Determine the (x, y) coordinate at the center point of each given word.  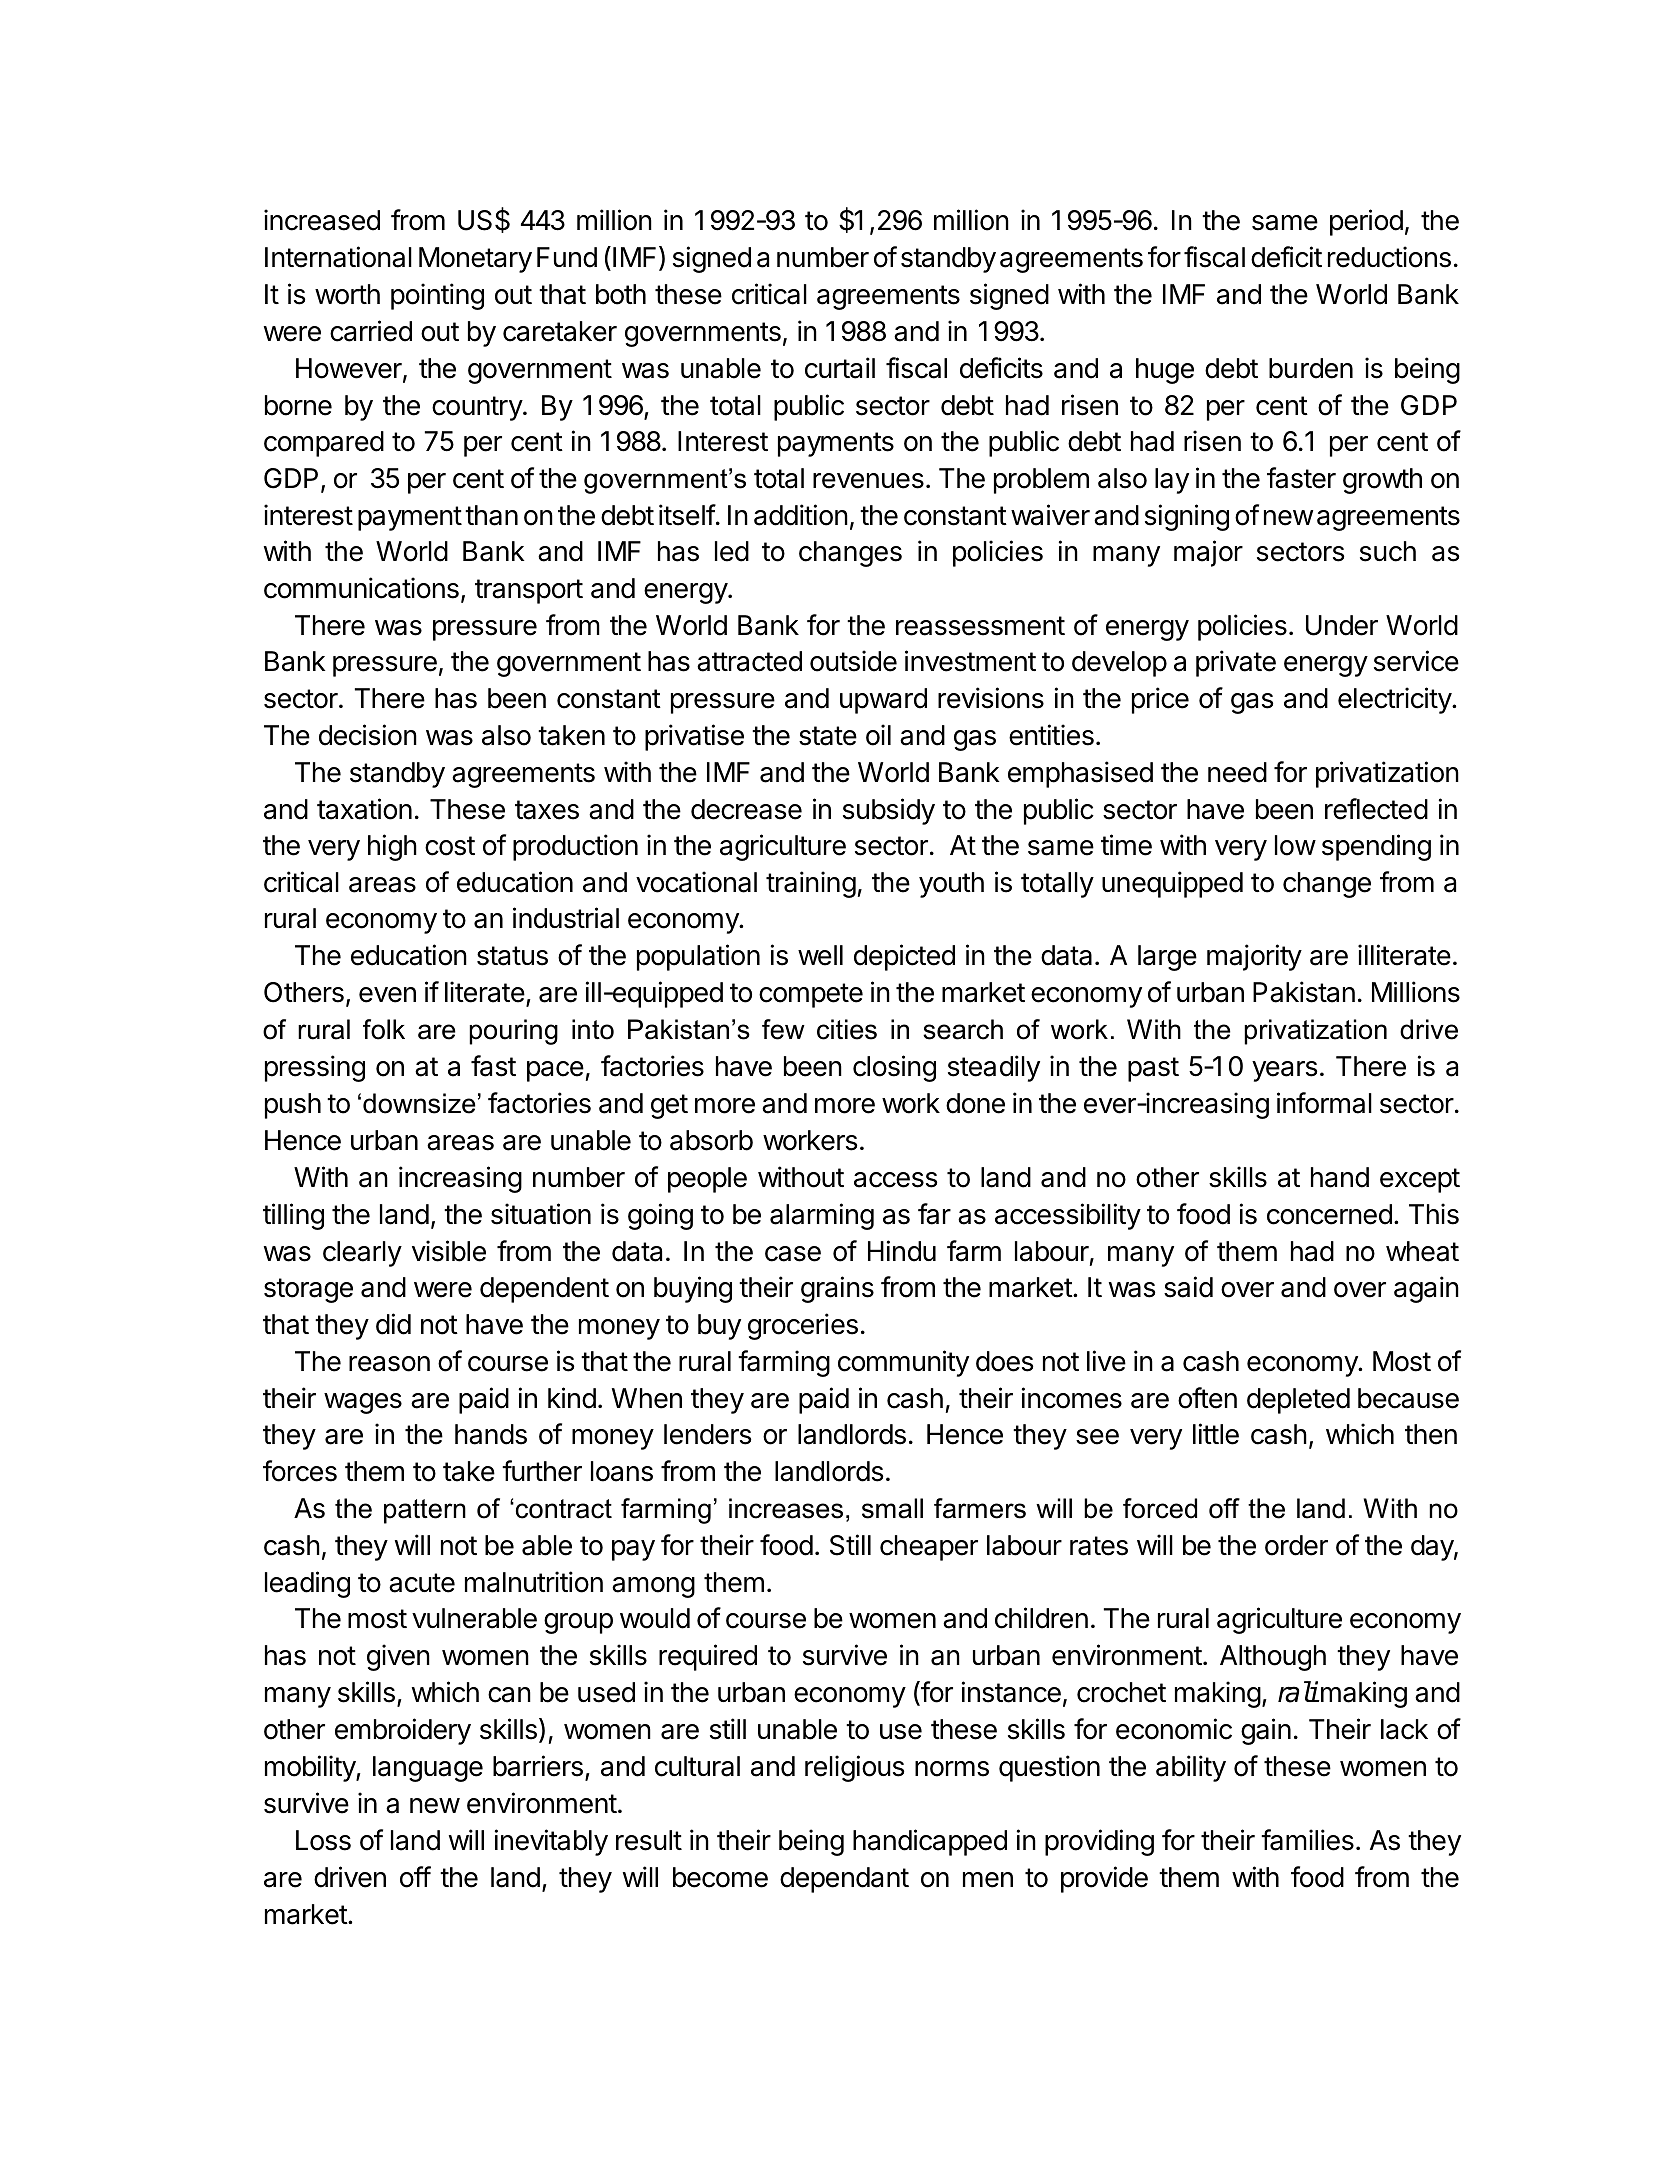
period (1366, 222)
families (1307, 1840)
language (428, 1769)
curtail (840, 368)
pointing (437, 296)
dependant (844, 1880)
